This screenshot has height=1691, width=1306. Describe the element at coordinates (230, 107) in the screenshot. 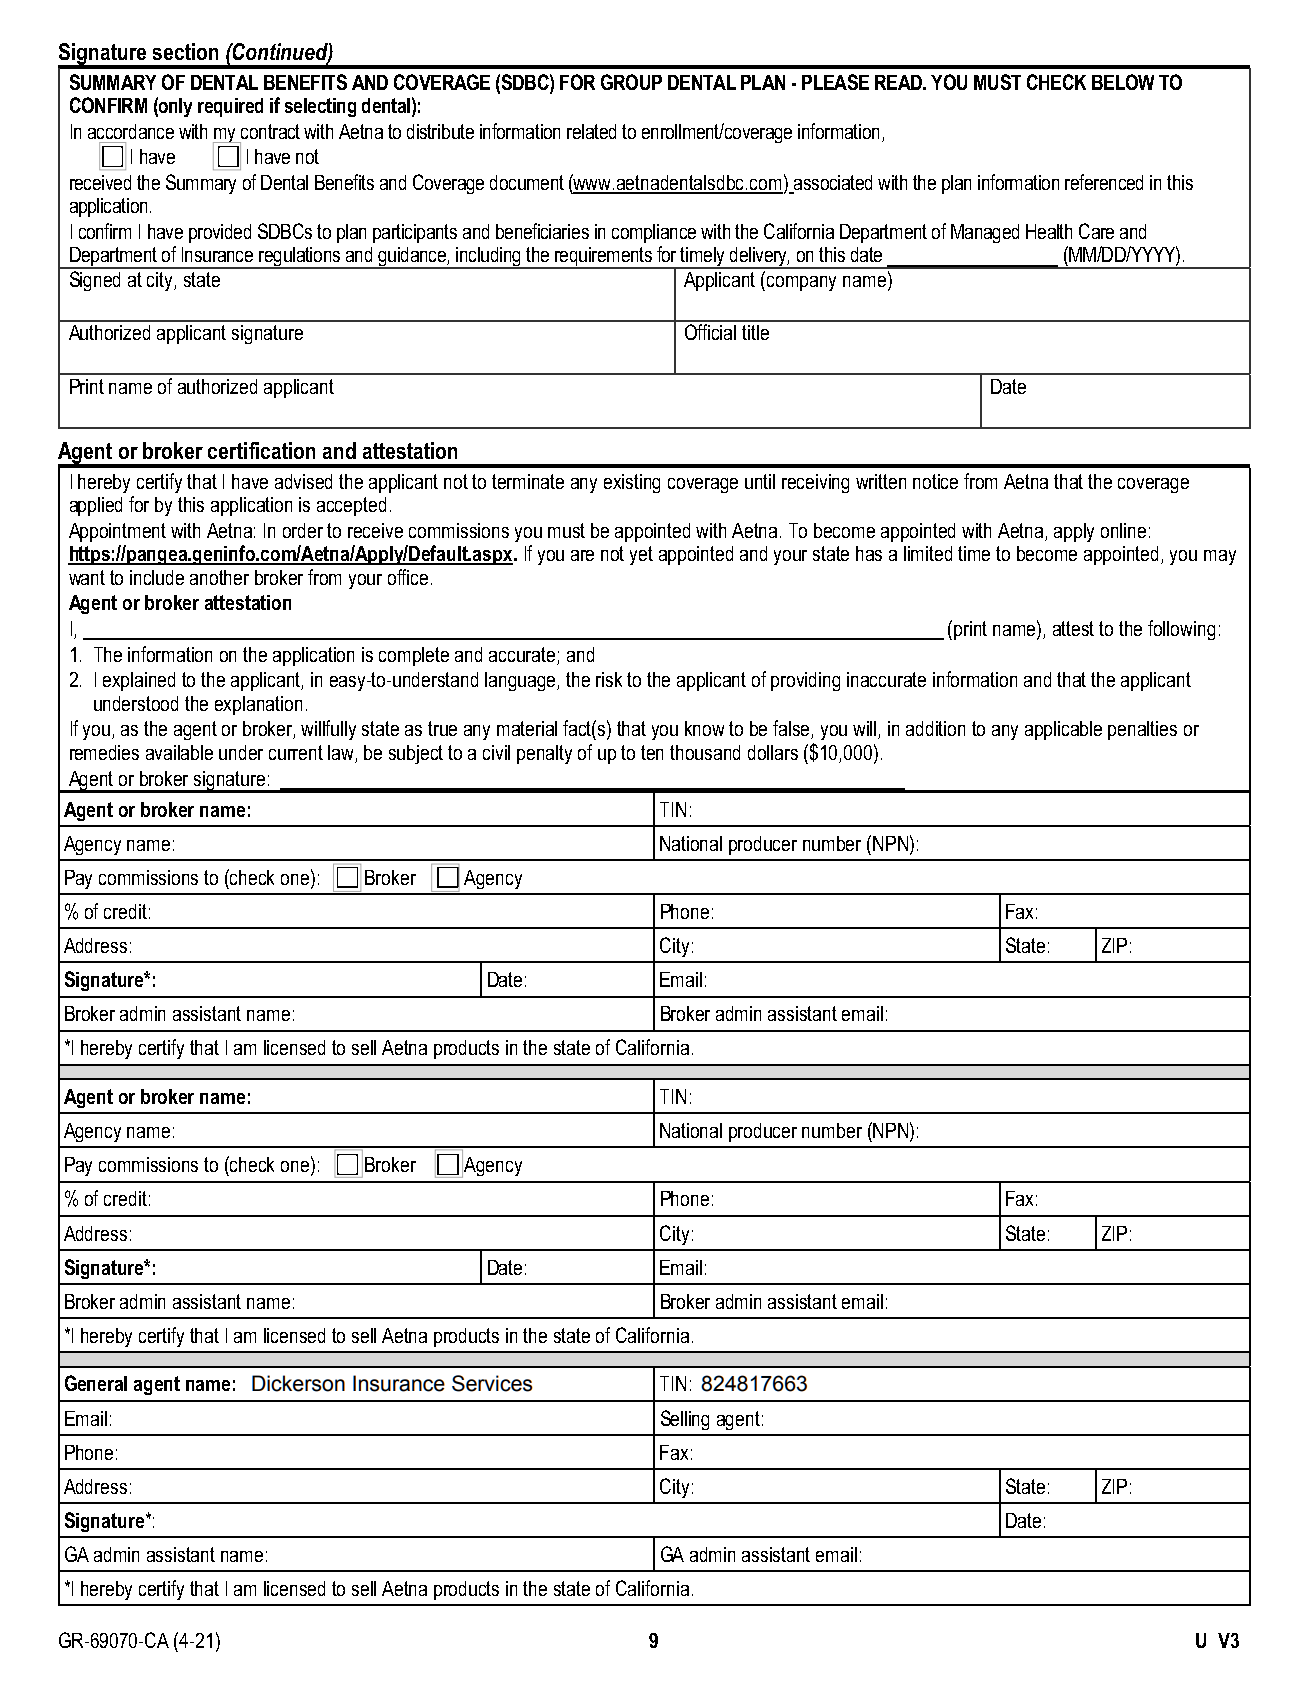

I see `required` at that location.
